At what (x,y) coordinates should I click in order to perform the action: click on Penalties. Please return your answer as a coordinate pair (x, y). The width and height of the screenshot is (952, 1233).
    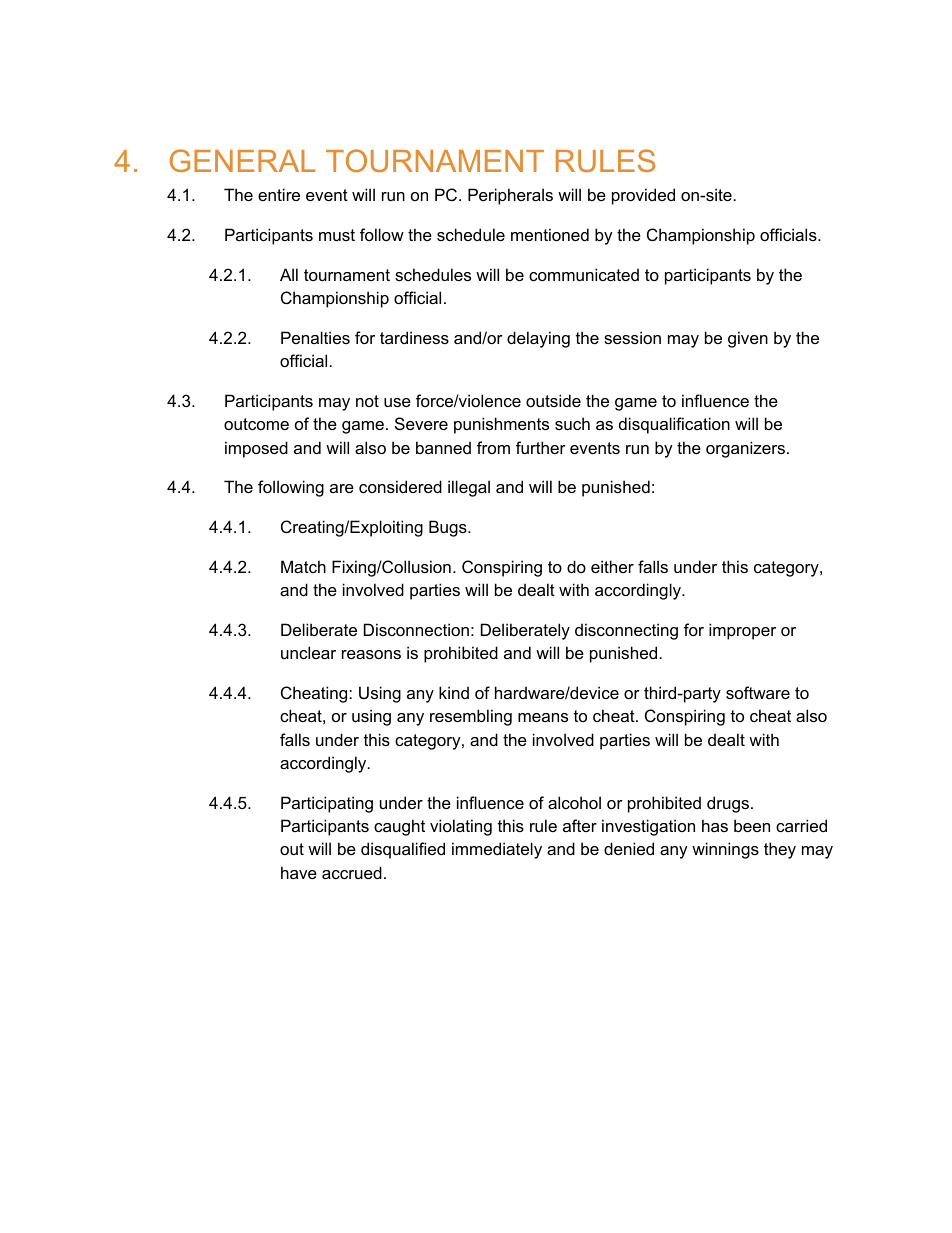
    Looking at the image, I should click on (315, 337).
